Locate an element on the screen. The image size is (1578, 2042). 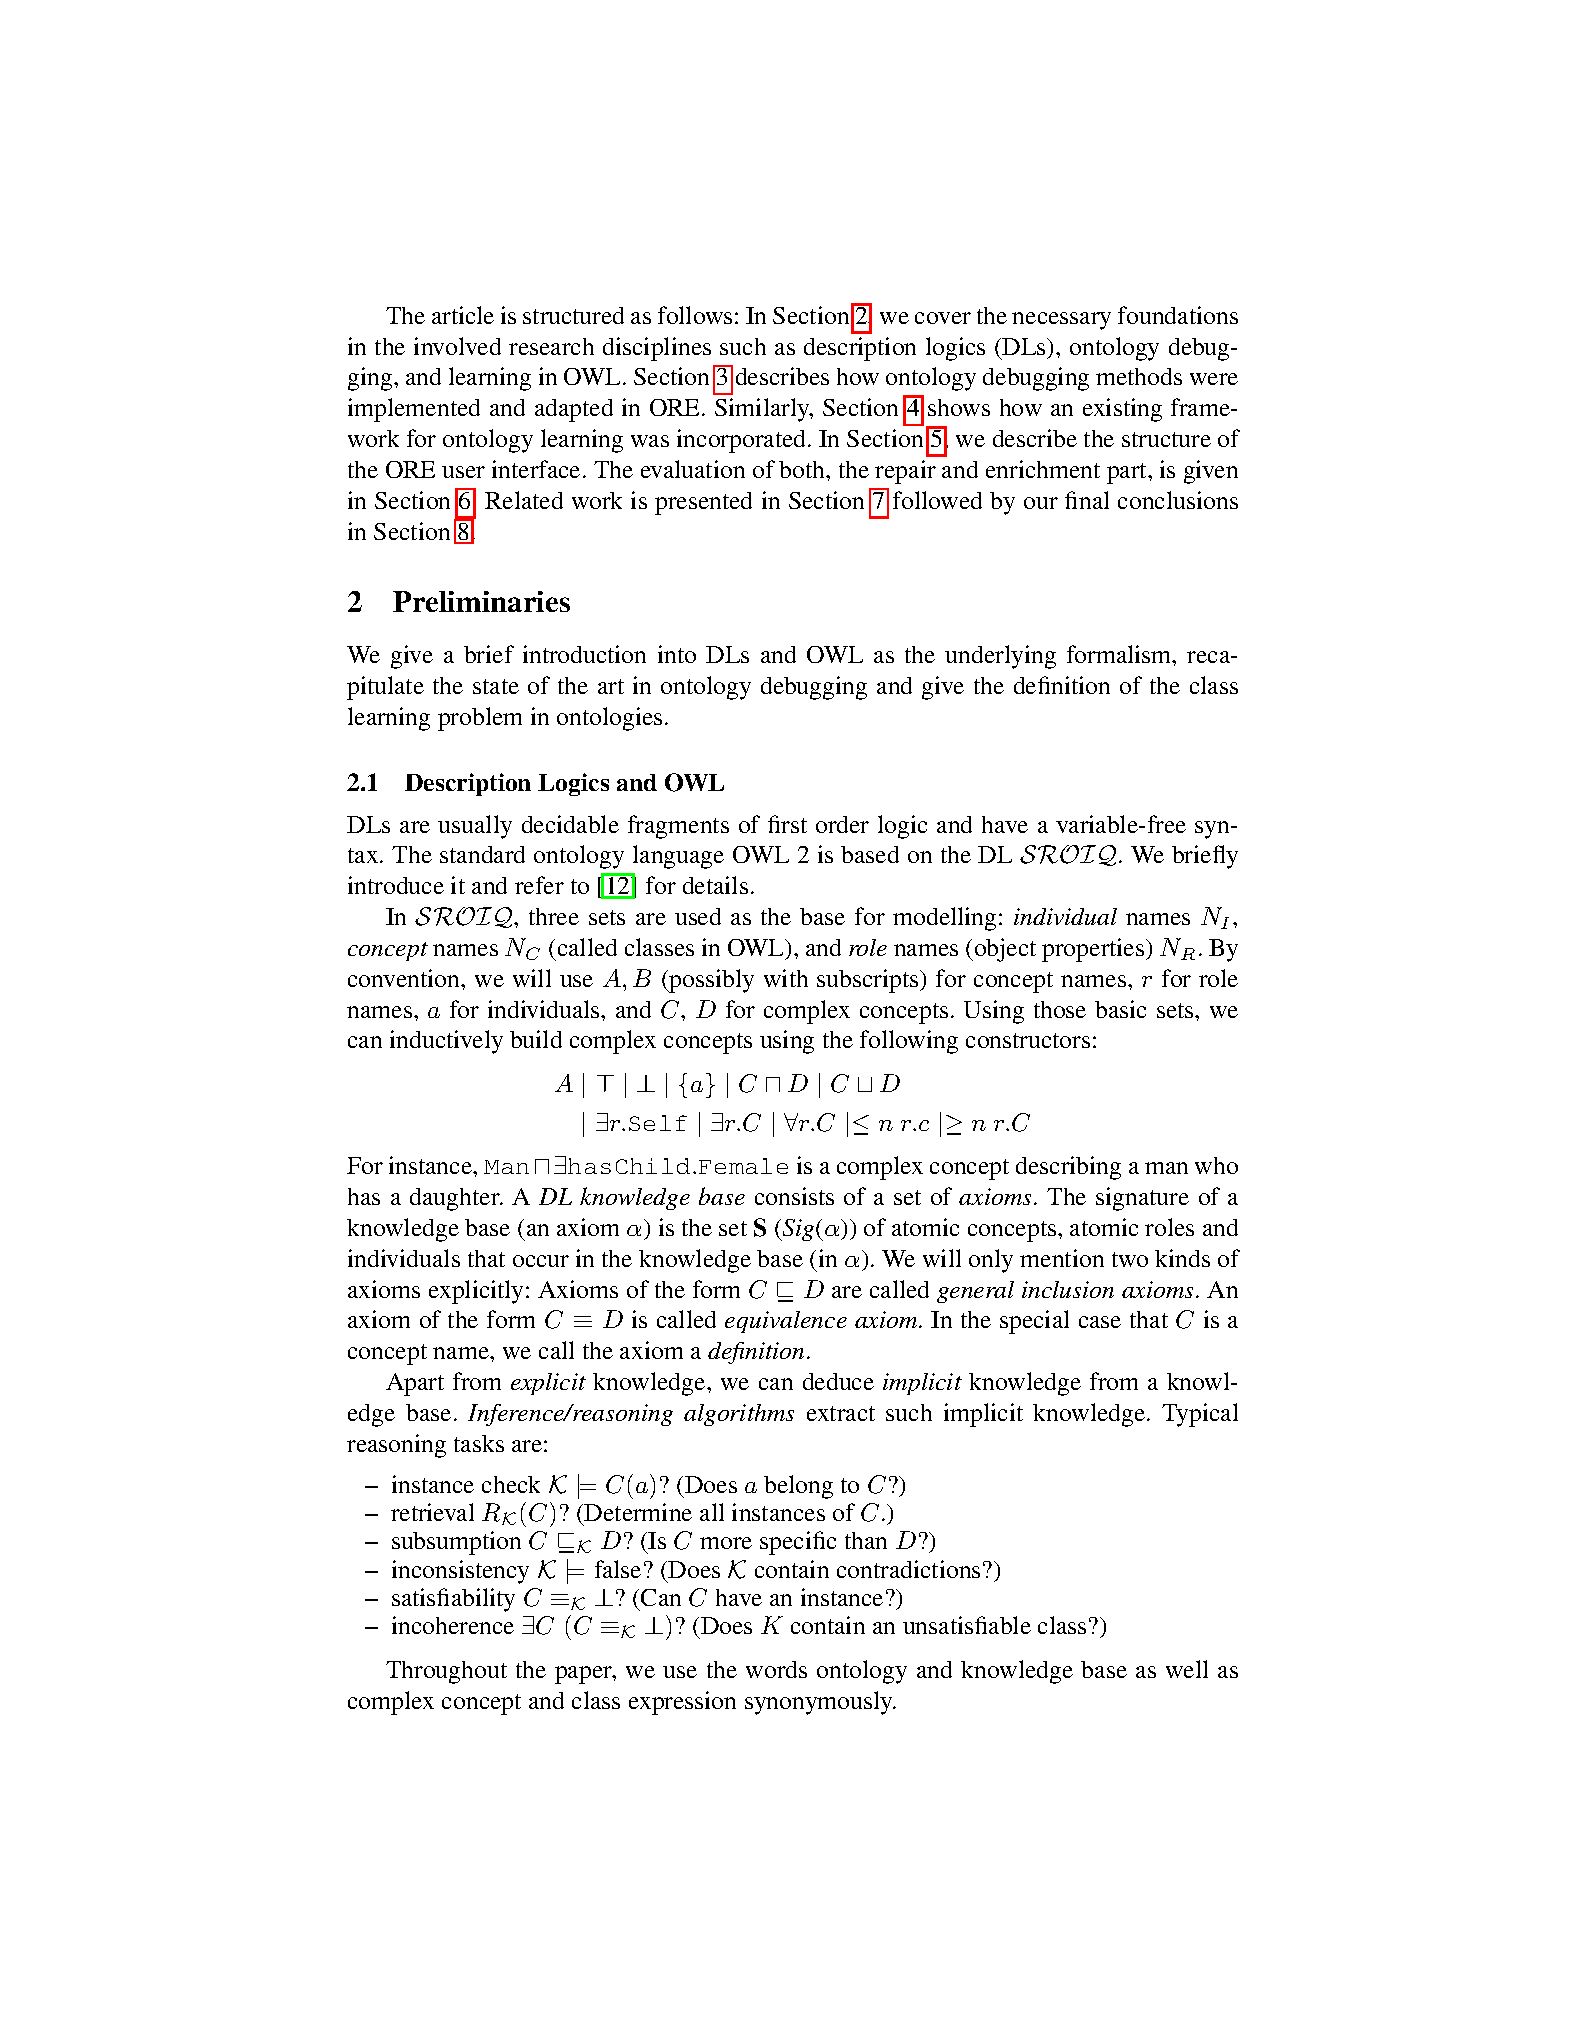
methods is located at coordinates (1139, 376).
